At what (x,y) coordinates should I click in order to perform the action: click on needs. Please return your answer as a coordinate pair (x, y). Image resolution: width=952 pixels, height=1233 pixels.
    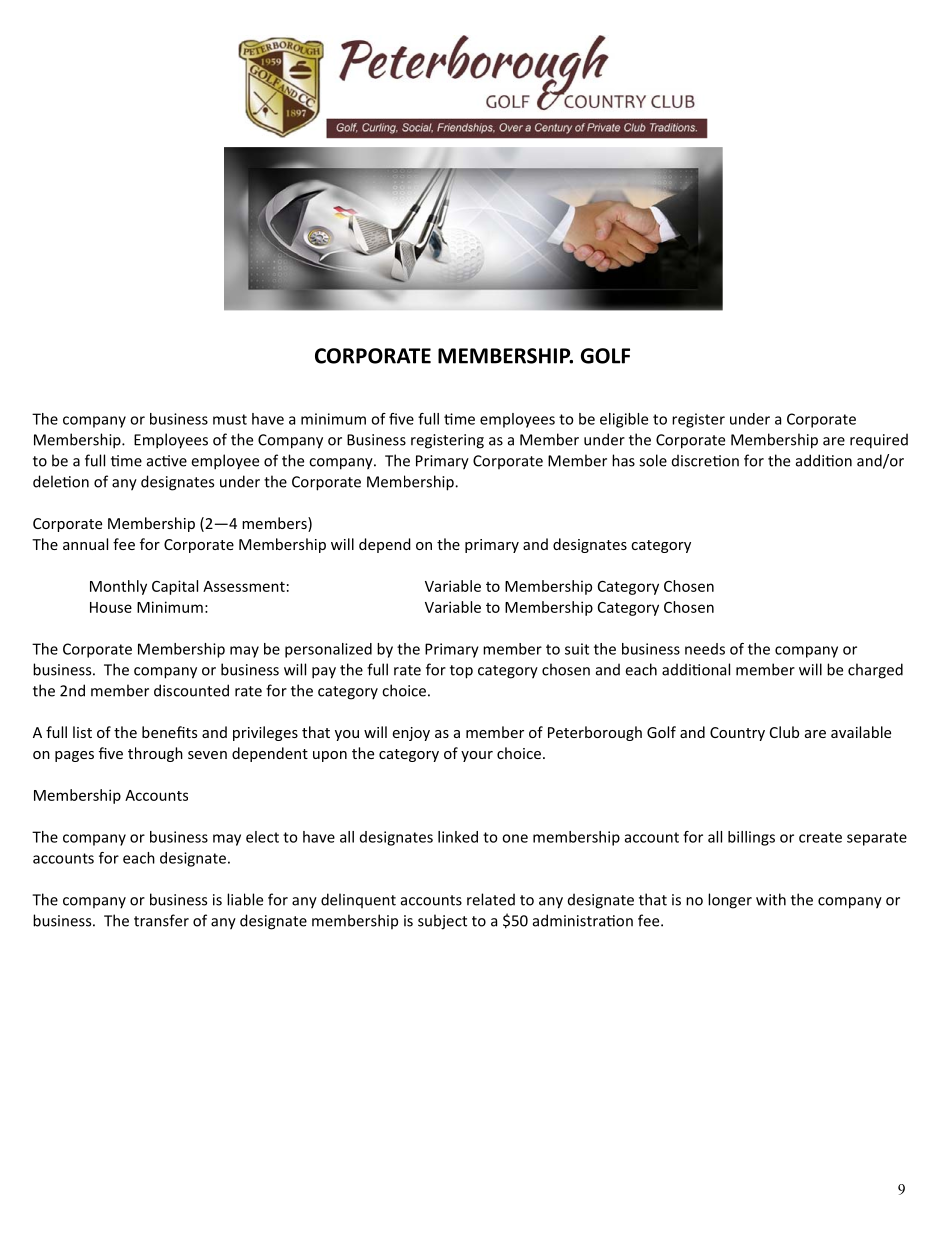
    Looking at the image, I should click on (705, 649).
